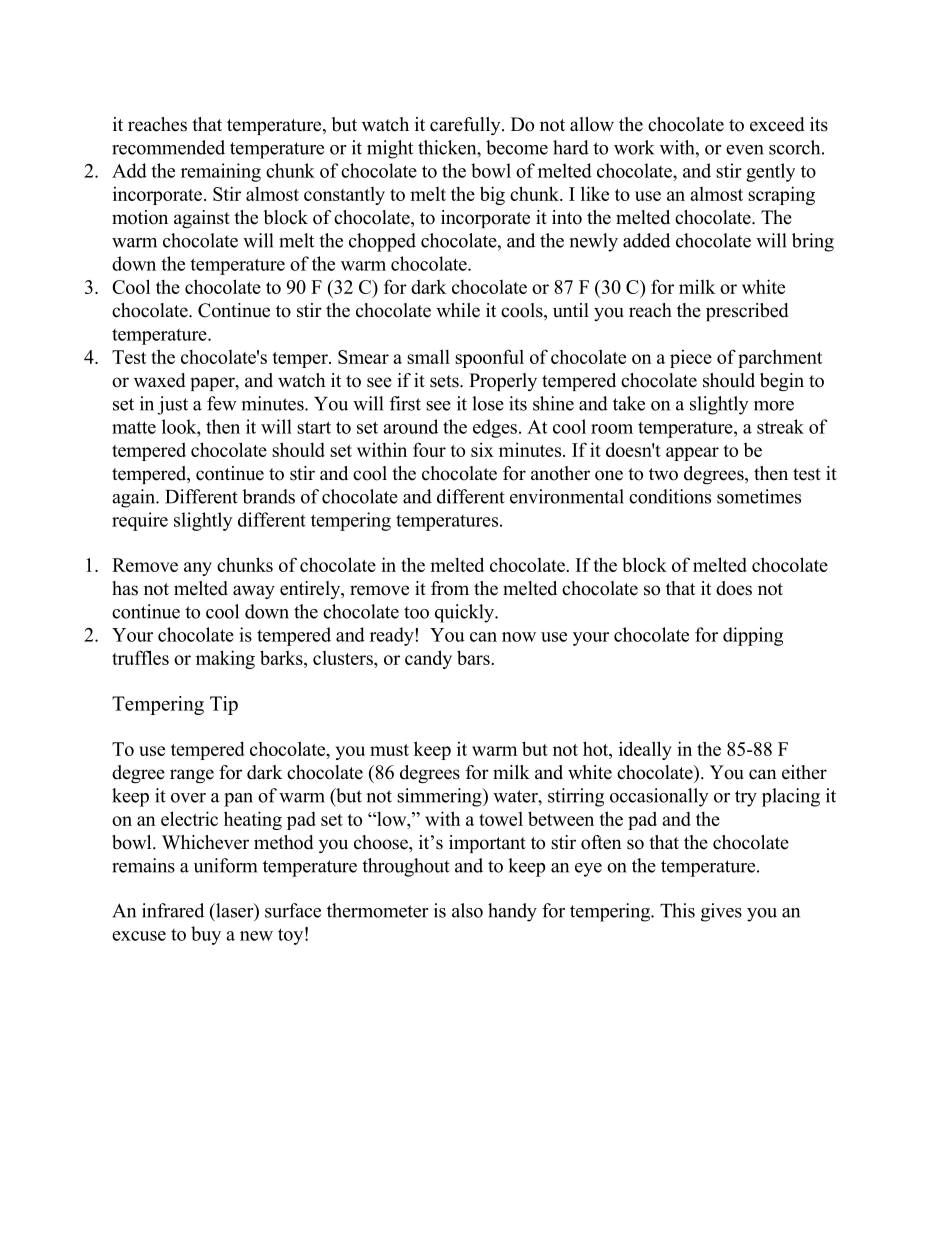  I want to click on spoonful, so click(489, 358).
